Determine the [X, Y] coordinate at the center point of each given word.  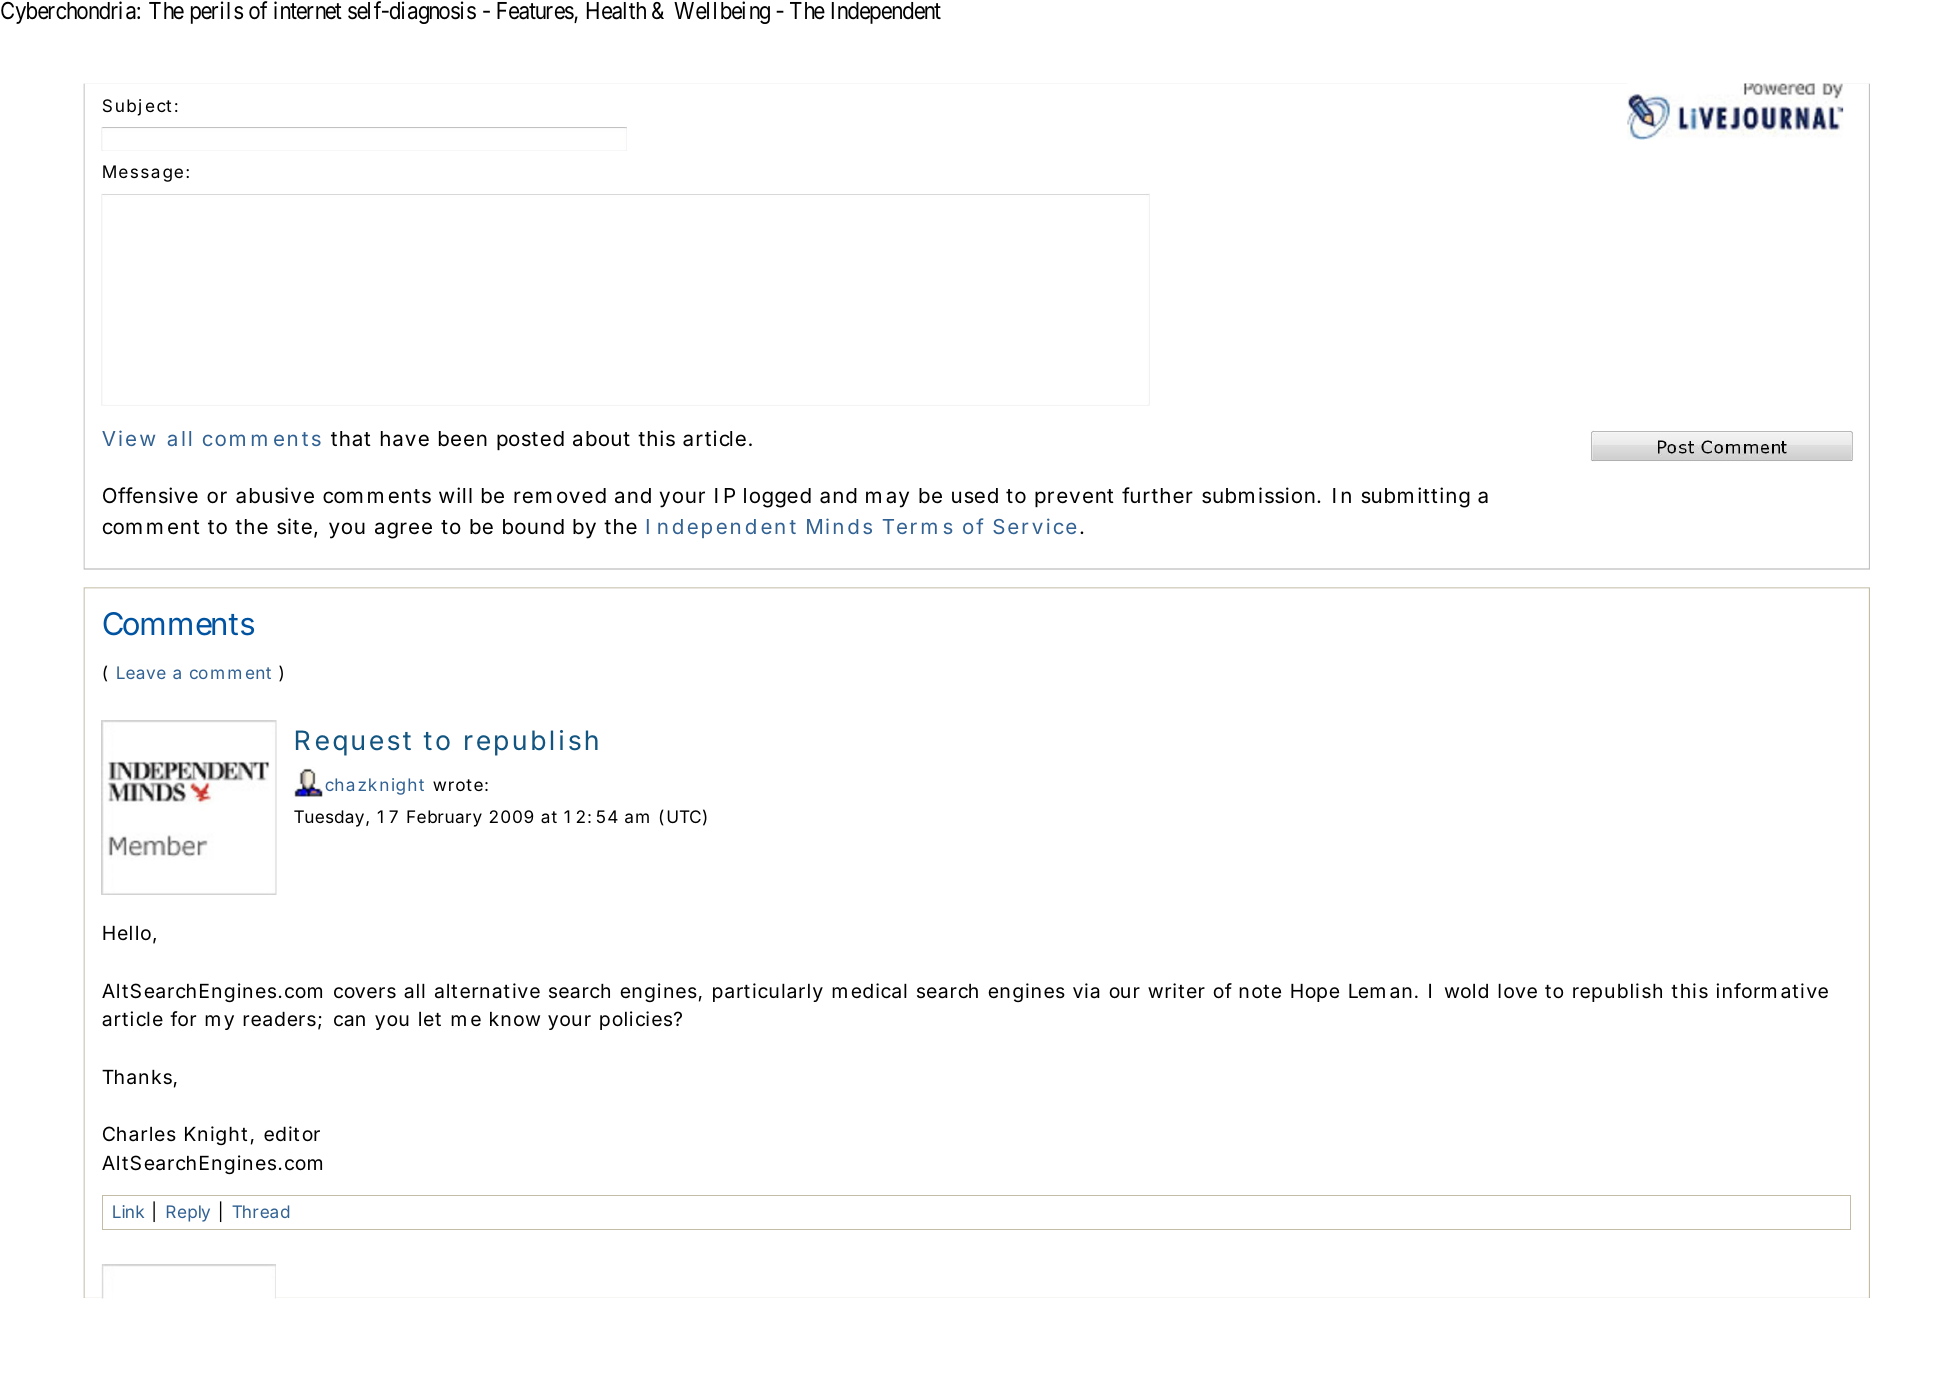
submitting [1415, 497]
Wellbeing [722, 12]
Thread [260, 1211]
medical [869, 991]
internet [308, 10]
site [294, 526]
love [1517, 991]
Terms [917, 526]
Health [616, 11]
